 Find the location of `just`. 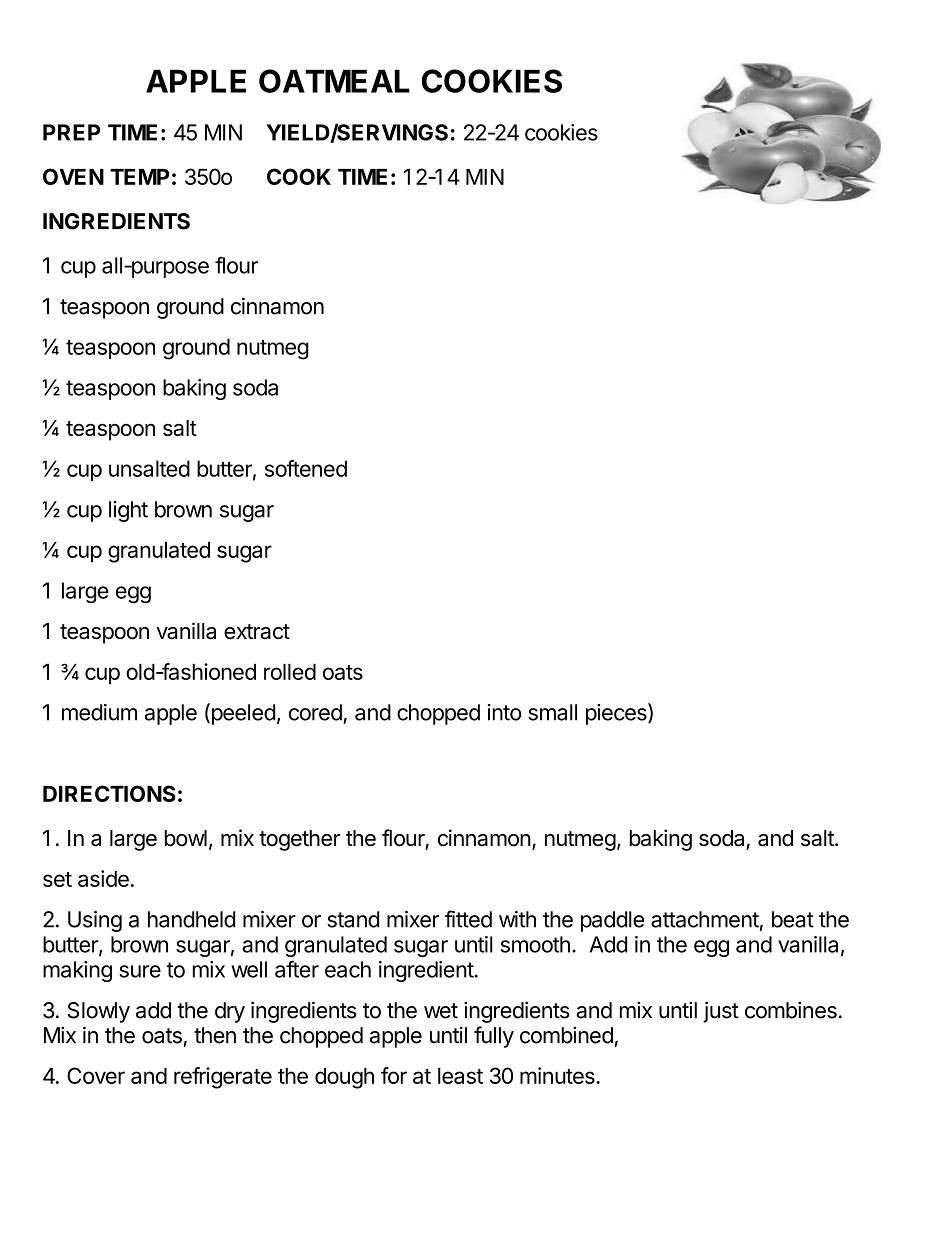

just is located at coordinates (721, 1012).
